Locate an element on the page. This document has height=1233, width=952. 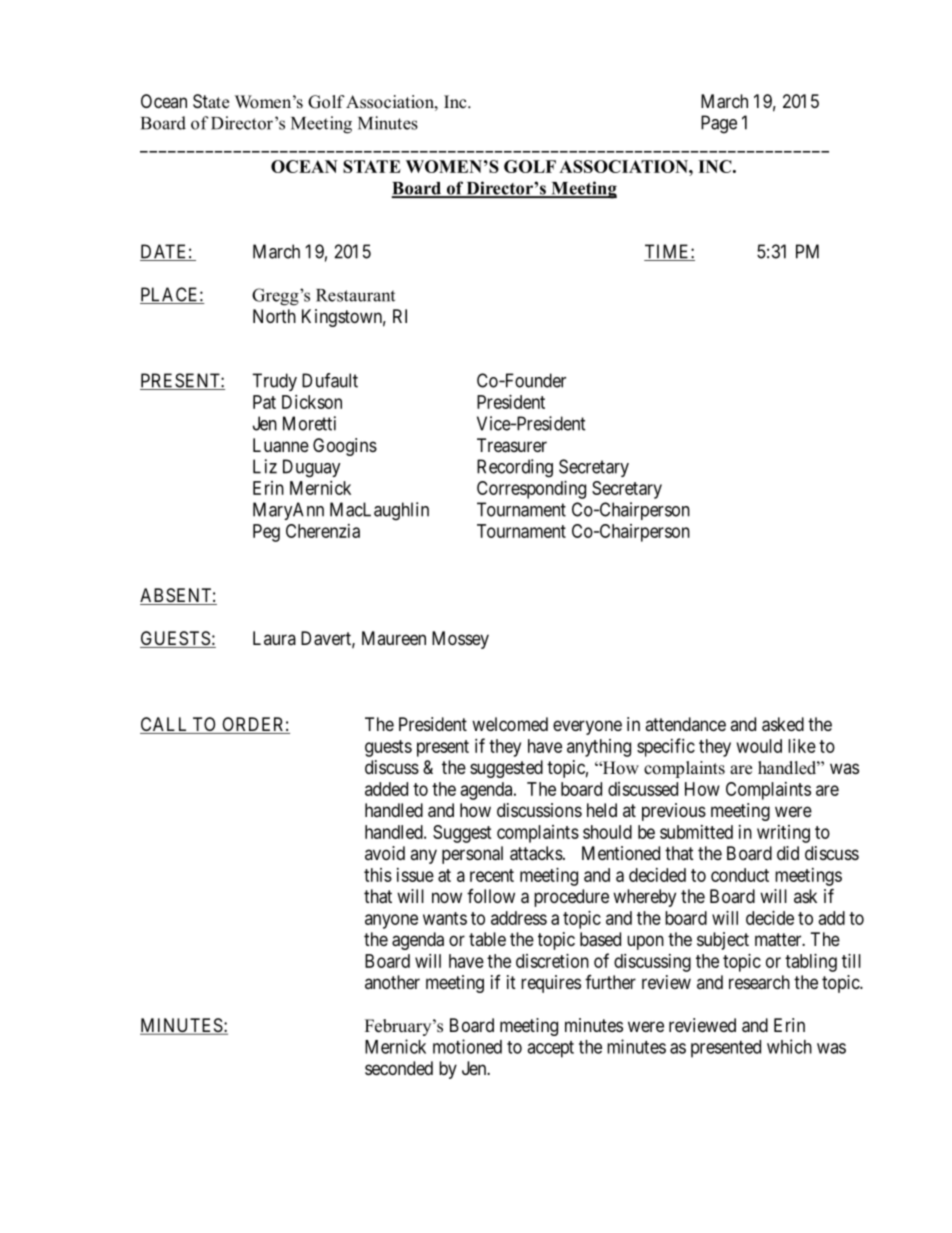
writing is located at coordinates (783, 834).
